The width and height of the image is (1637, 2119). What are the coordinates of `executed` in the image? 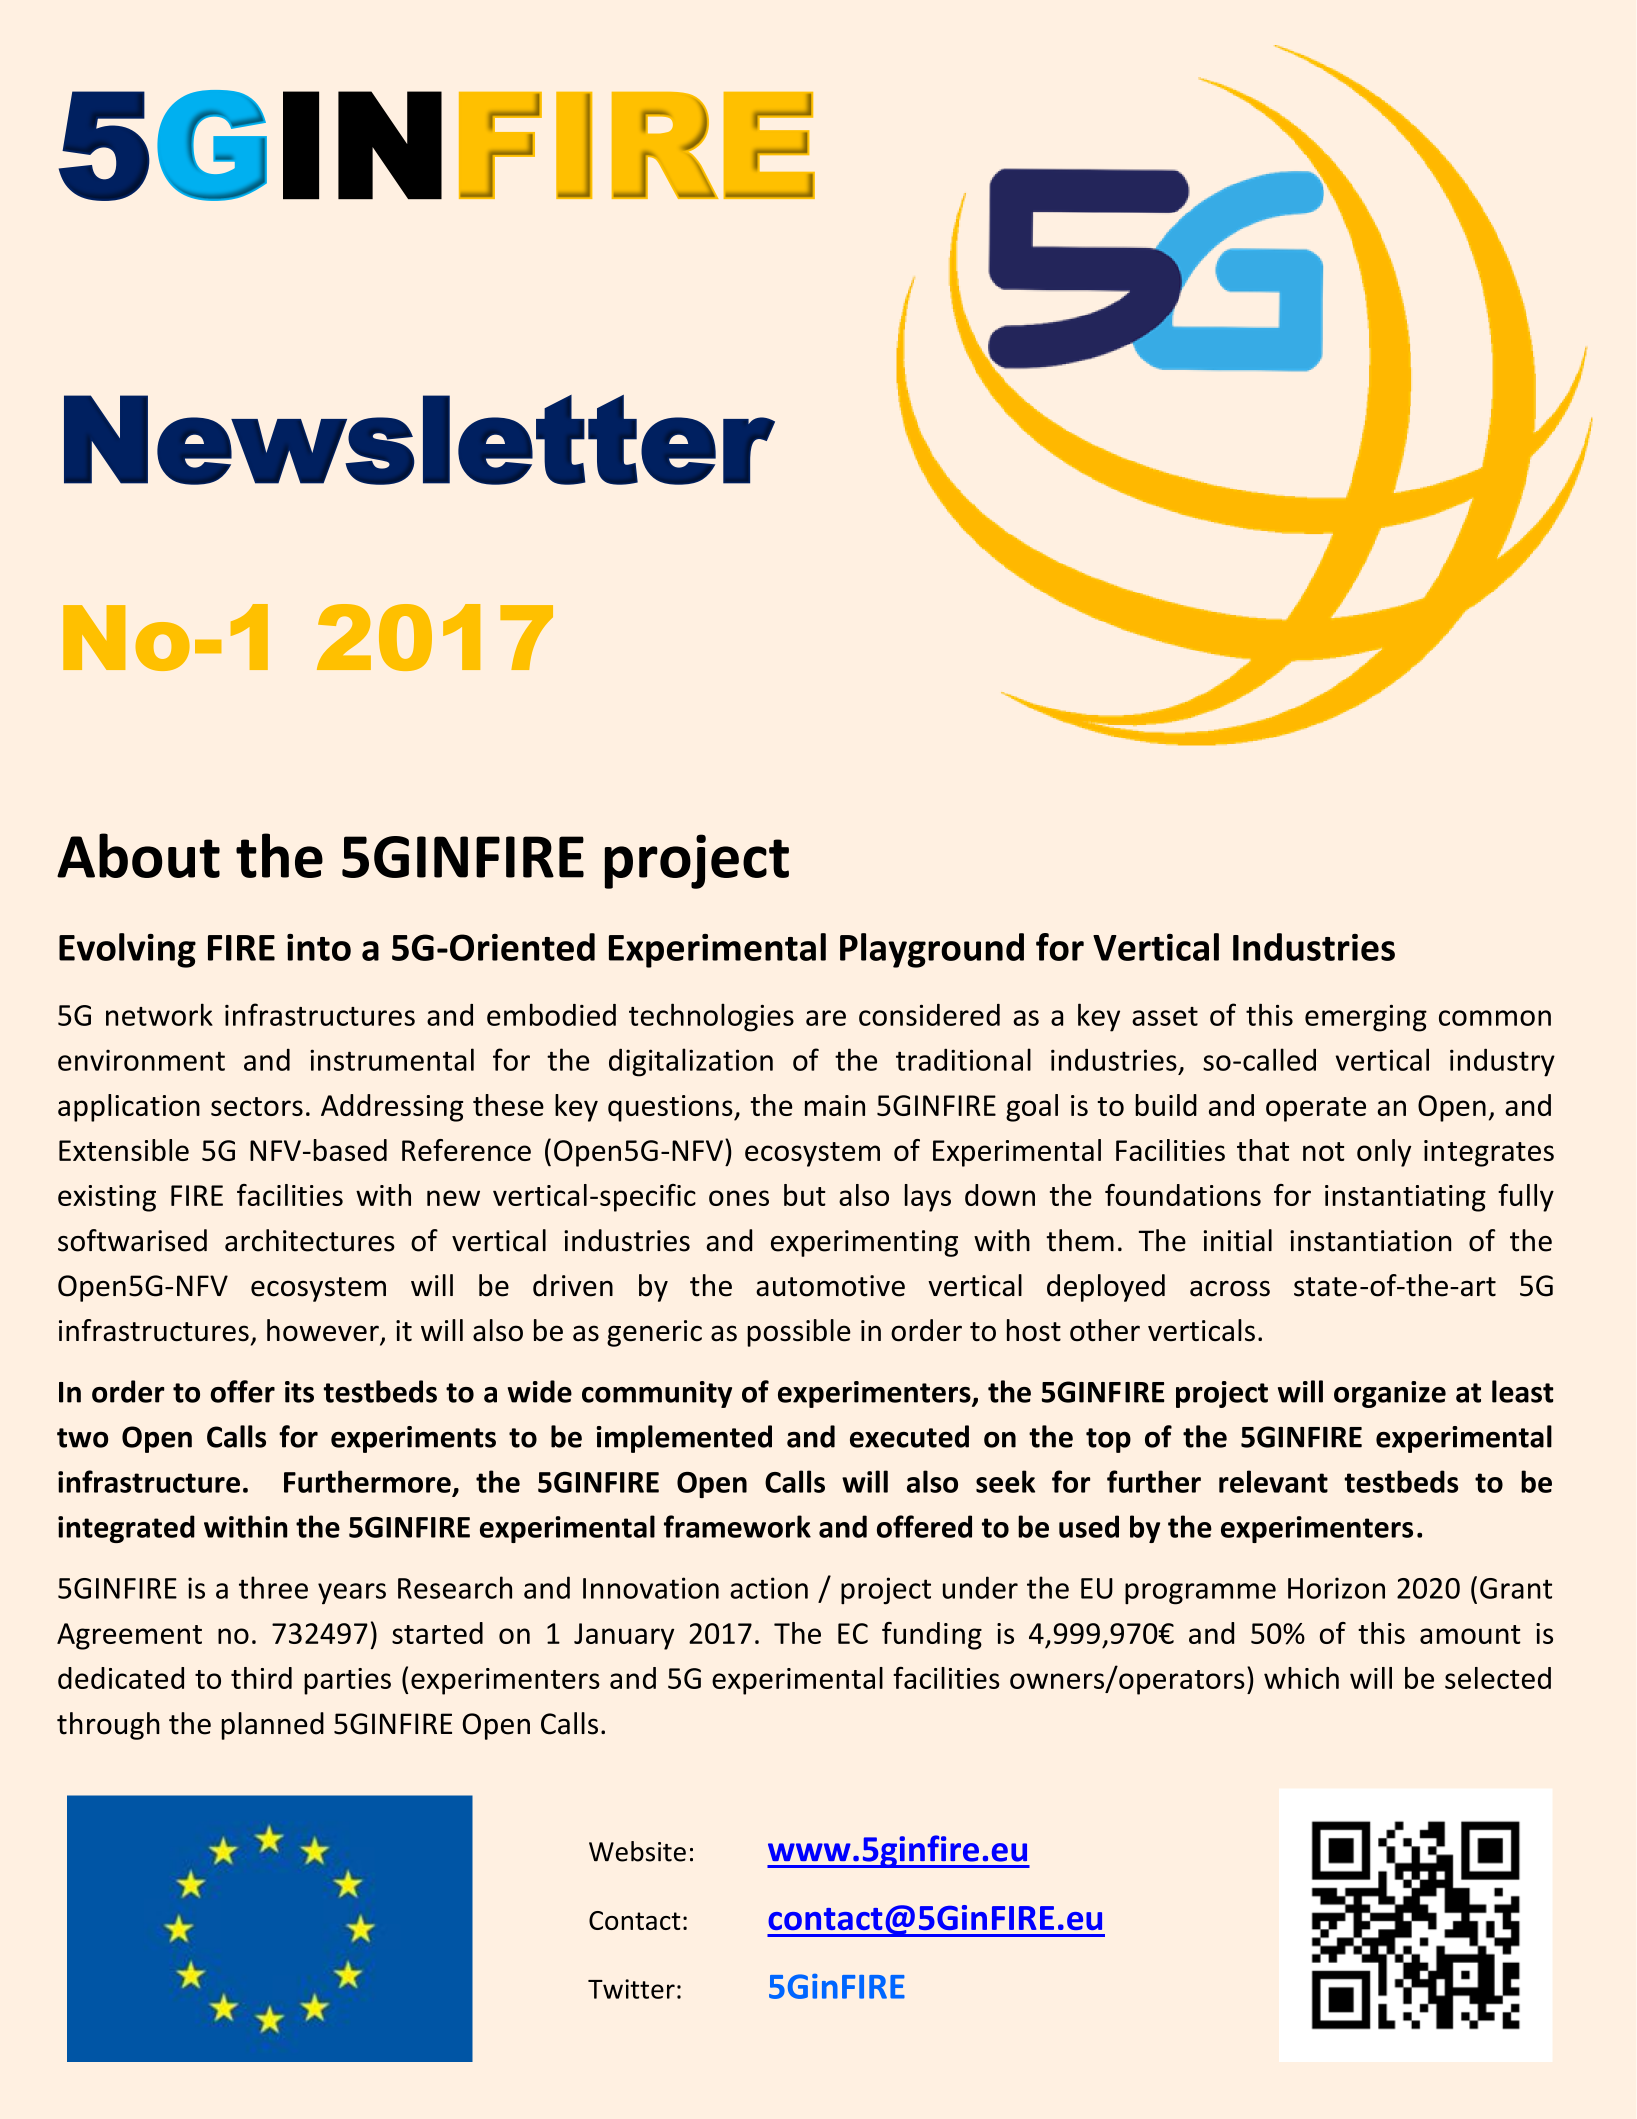 It's located at (909, 1436).
